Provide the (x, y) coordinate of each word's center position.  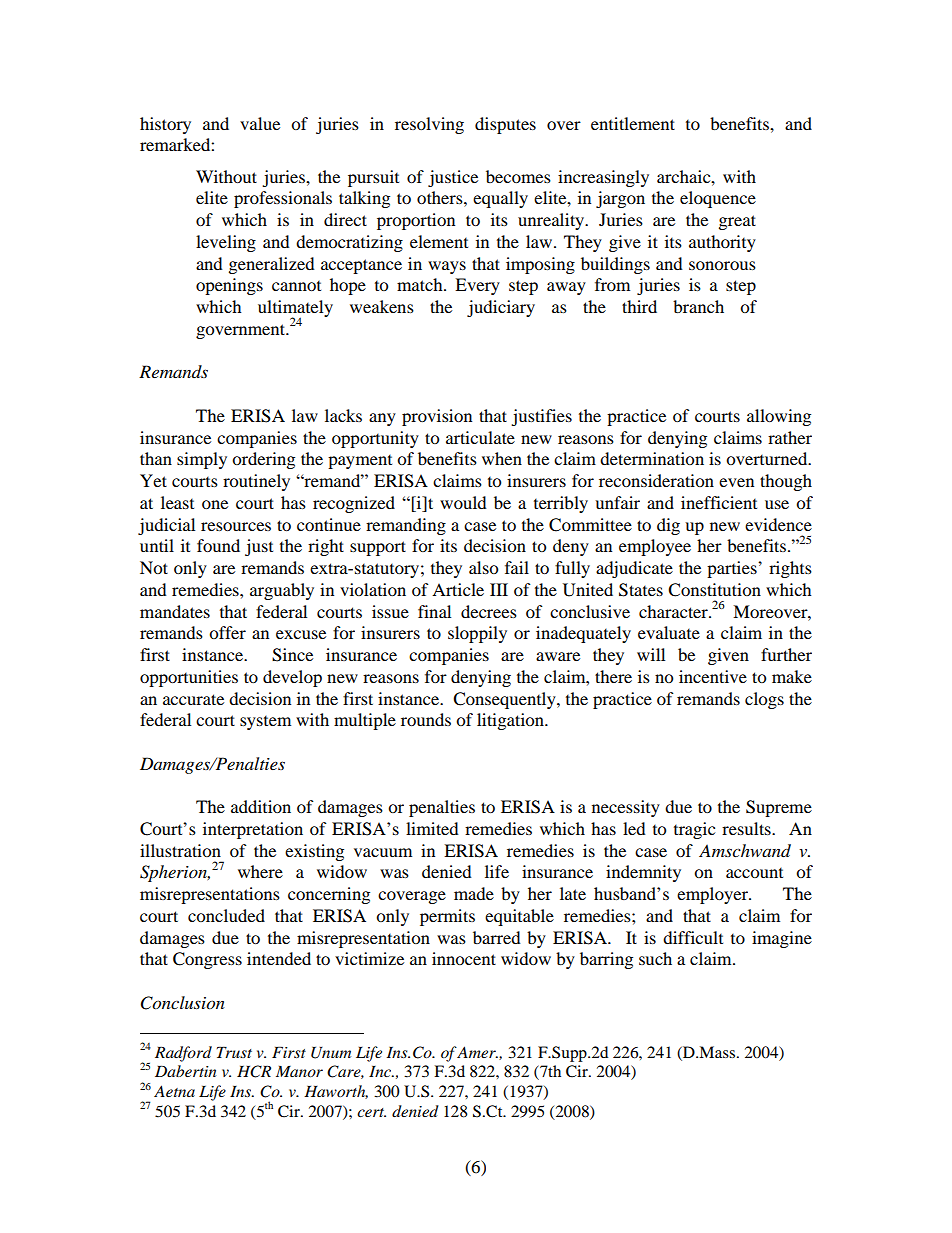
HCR (254, 1071)
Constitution (714, 590)
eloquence (718, 199)
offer (227, 632)
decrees (489, 611)
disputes (505, 125)
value (260, 123)
